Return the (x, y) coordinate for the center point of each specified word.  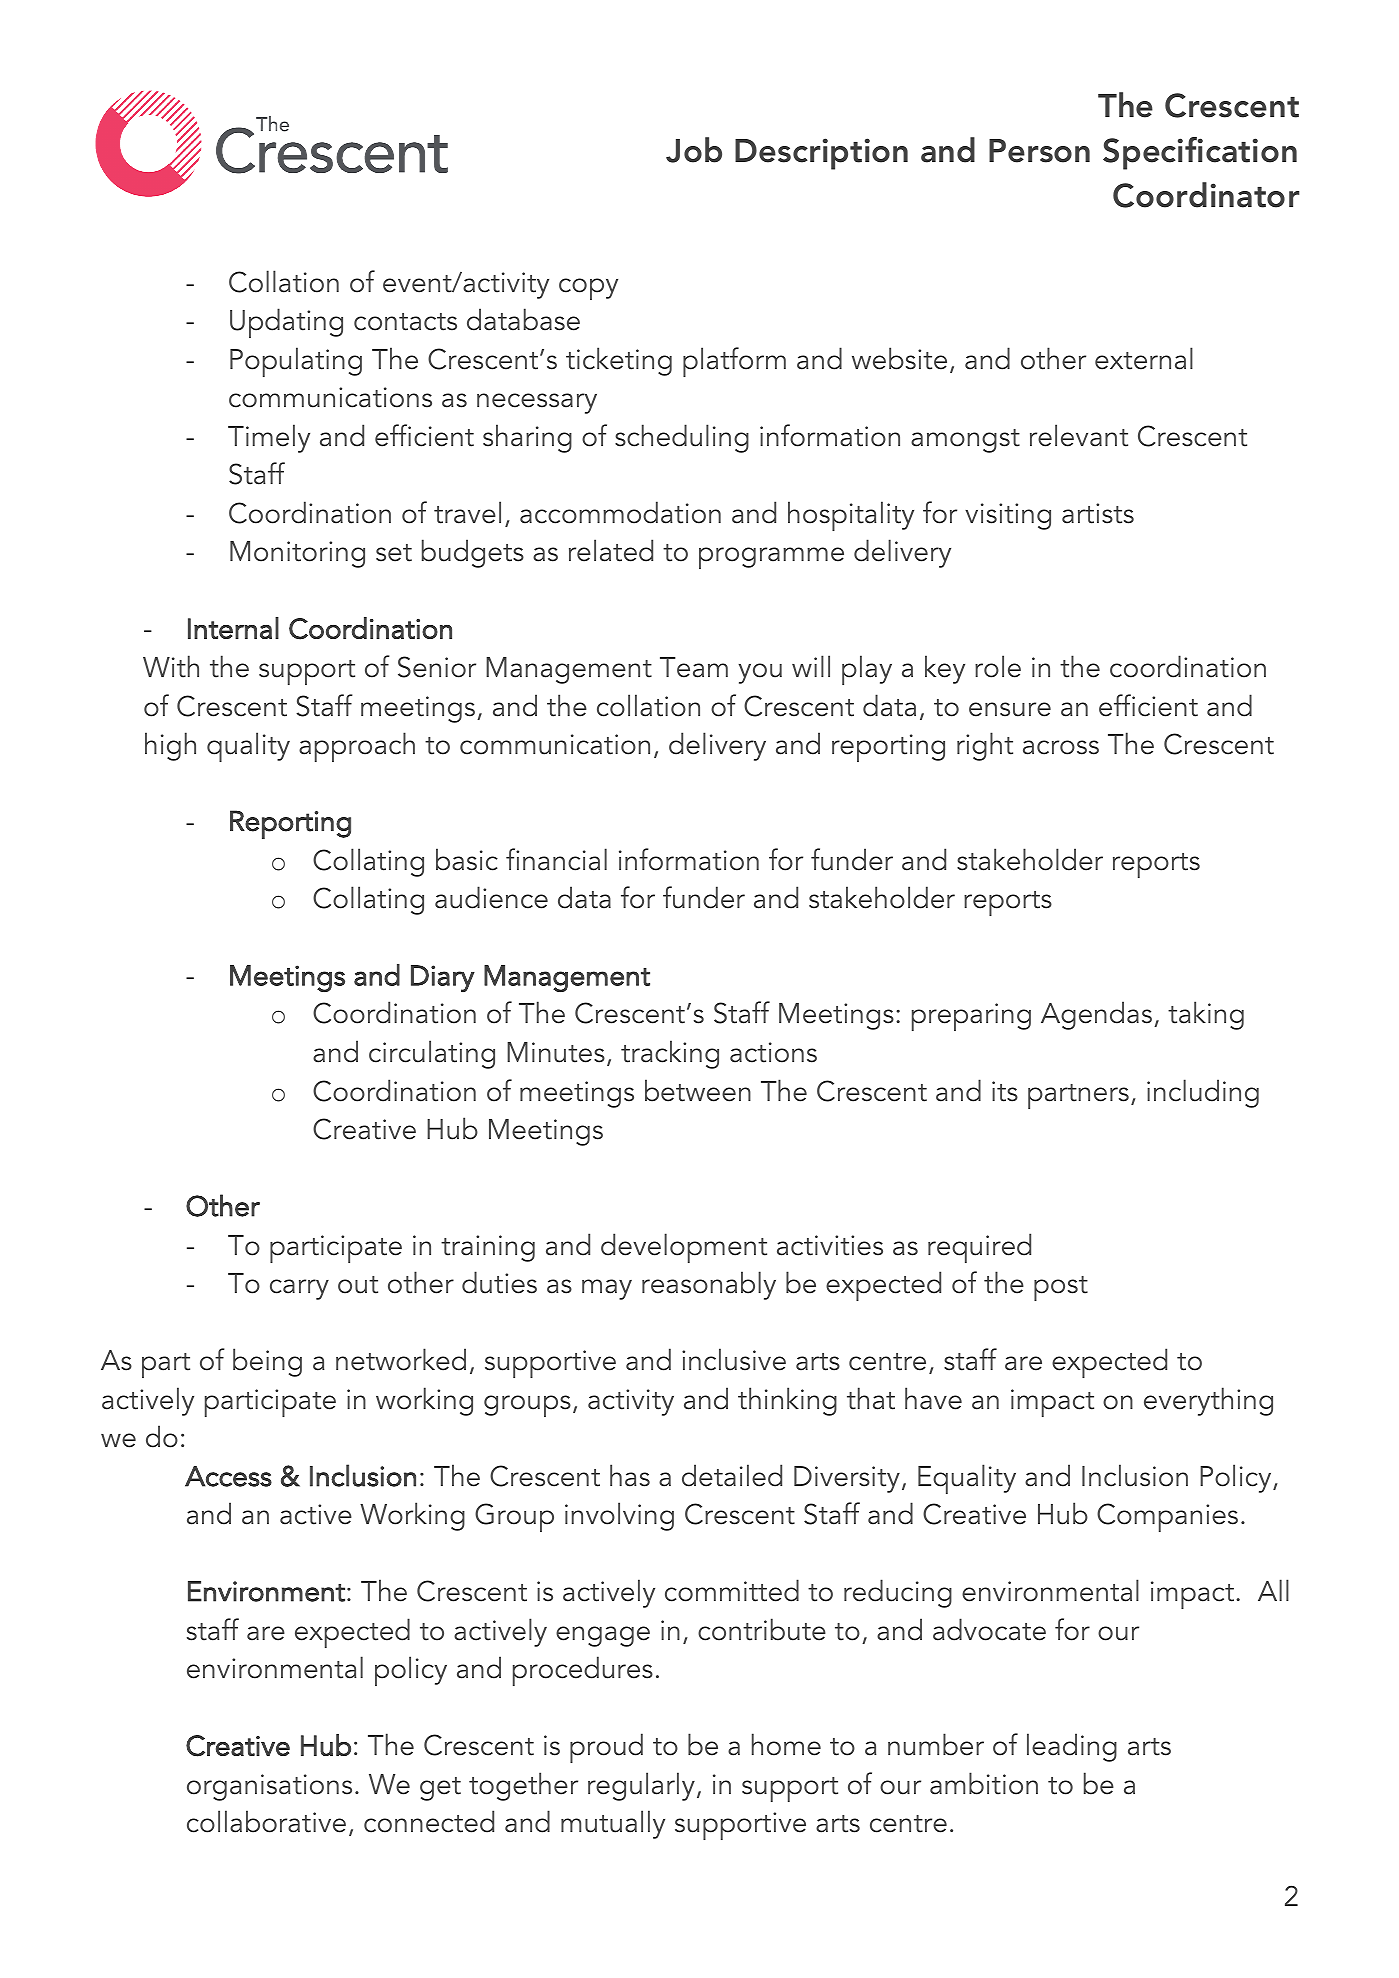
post (1061, 1288)
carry (299, 1289)
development (684, 1248)
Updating (286, 323)
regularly (641, 1786)
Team (694, 667)
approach (357, 747)
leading (1072, 1747)
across (1061, 747)
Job (694, 150)
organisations (269, 1787)
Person (1039, 151)
